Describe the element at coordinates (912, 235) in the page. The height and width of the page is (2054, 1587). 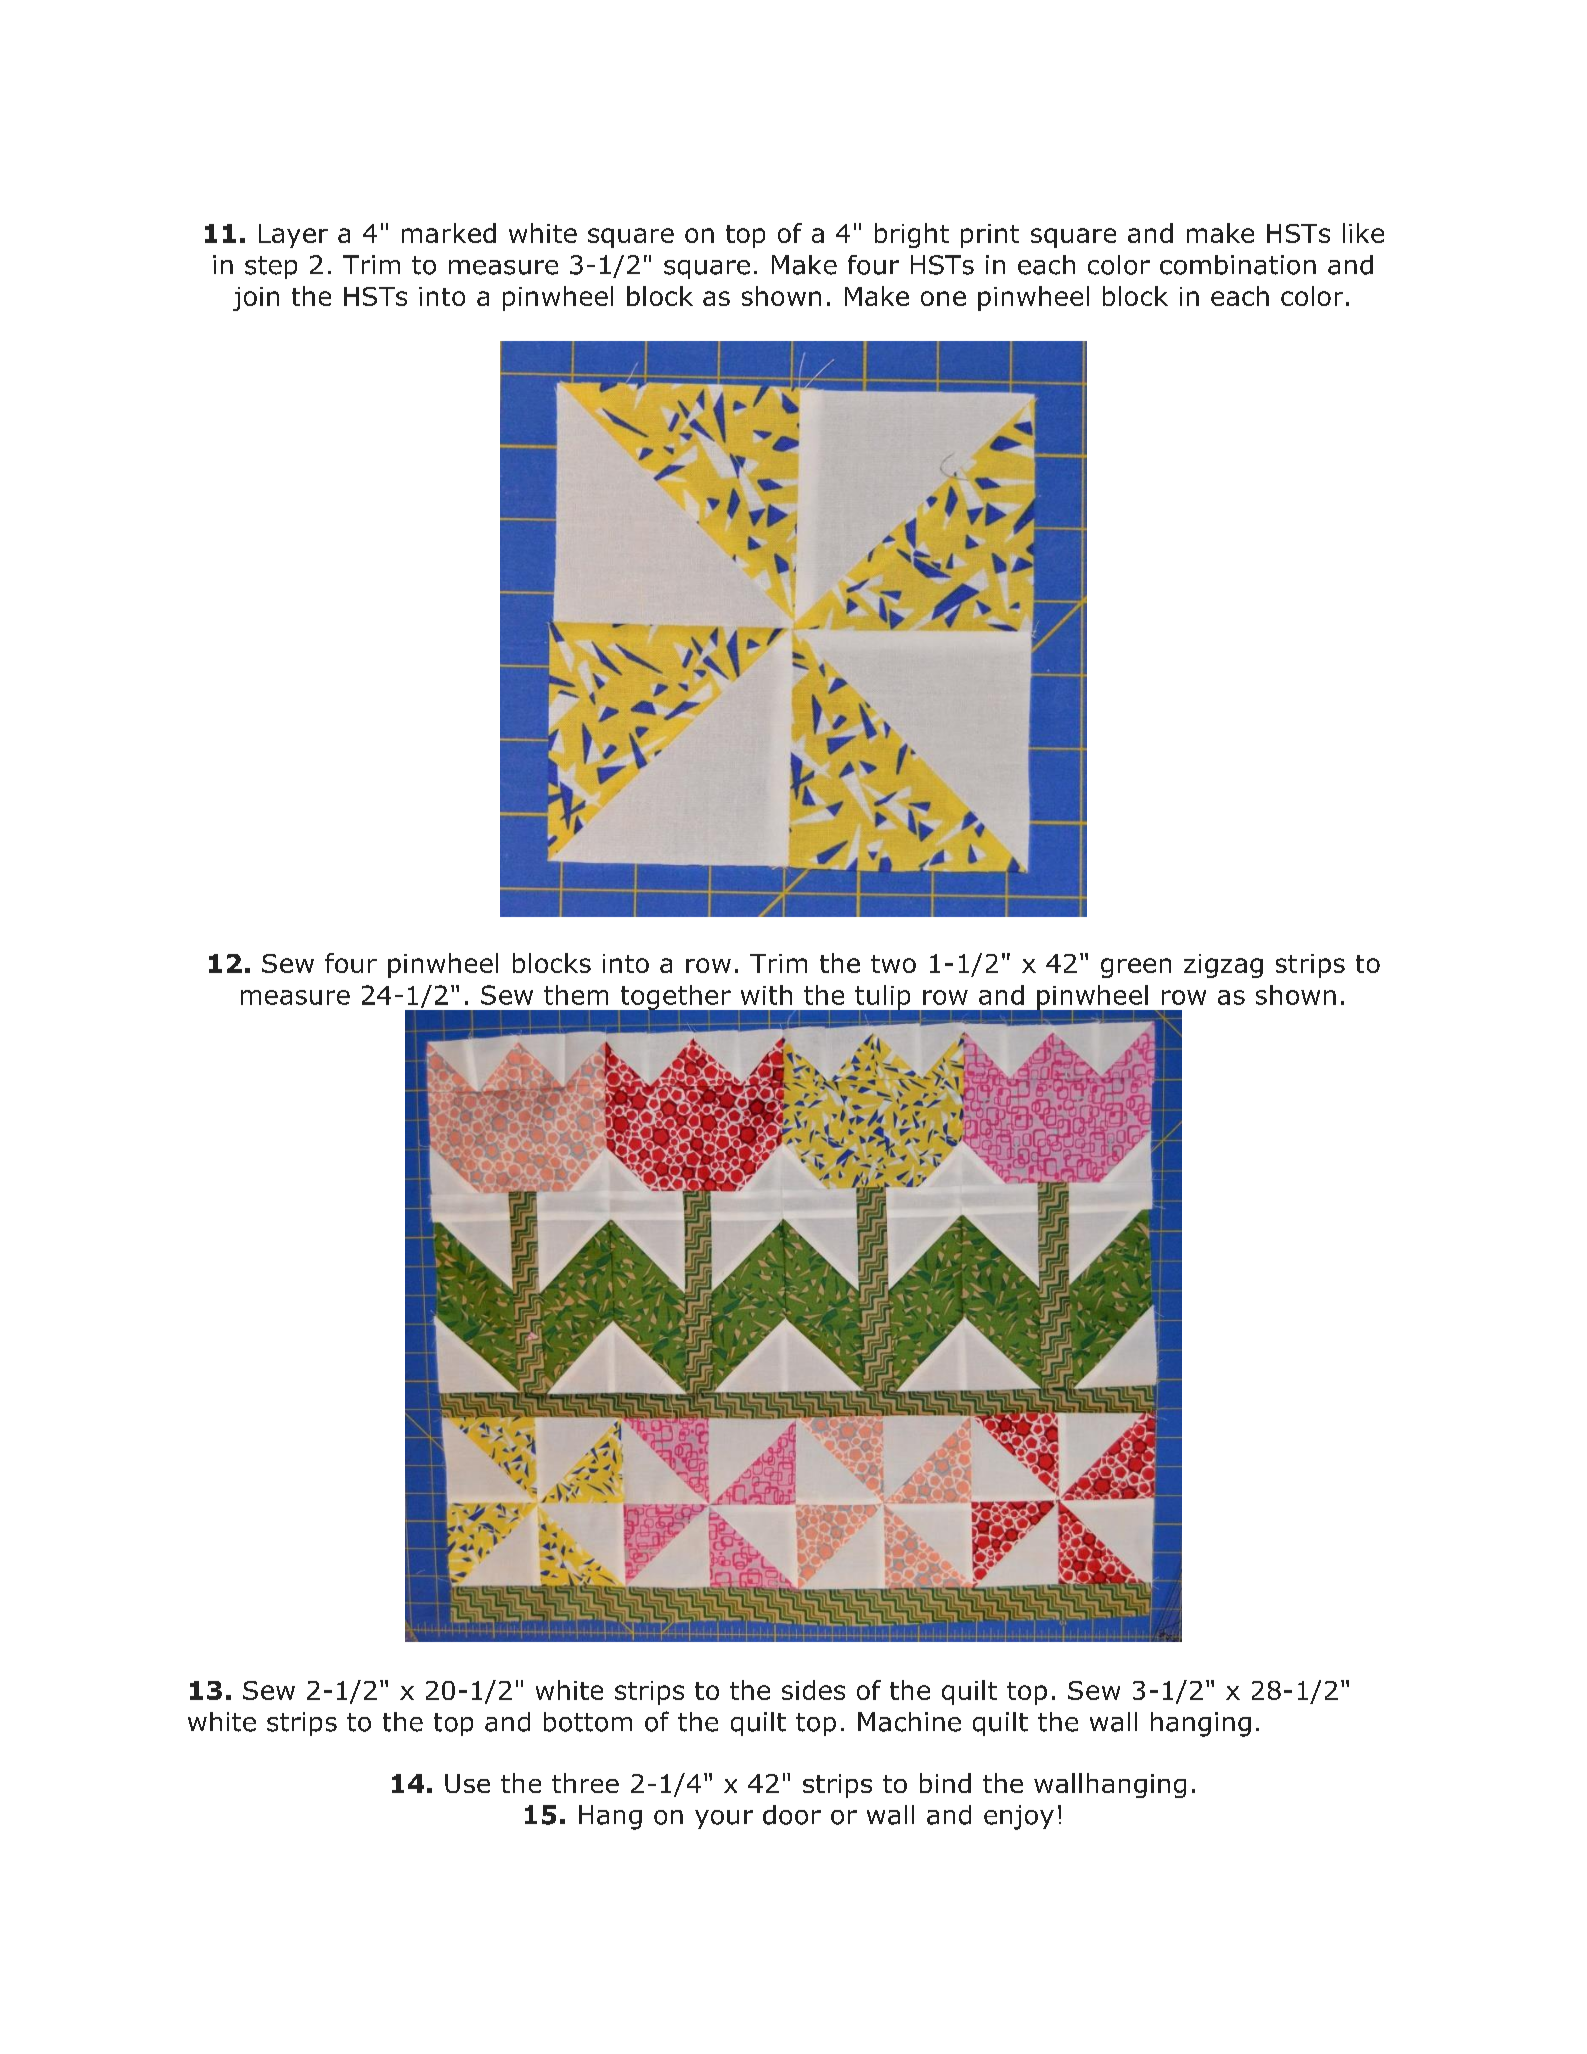
I see `bright` at that location.
